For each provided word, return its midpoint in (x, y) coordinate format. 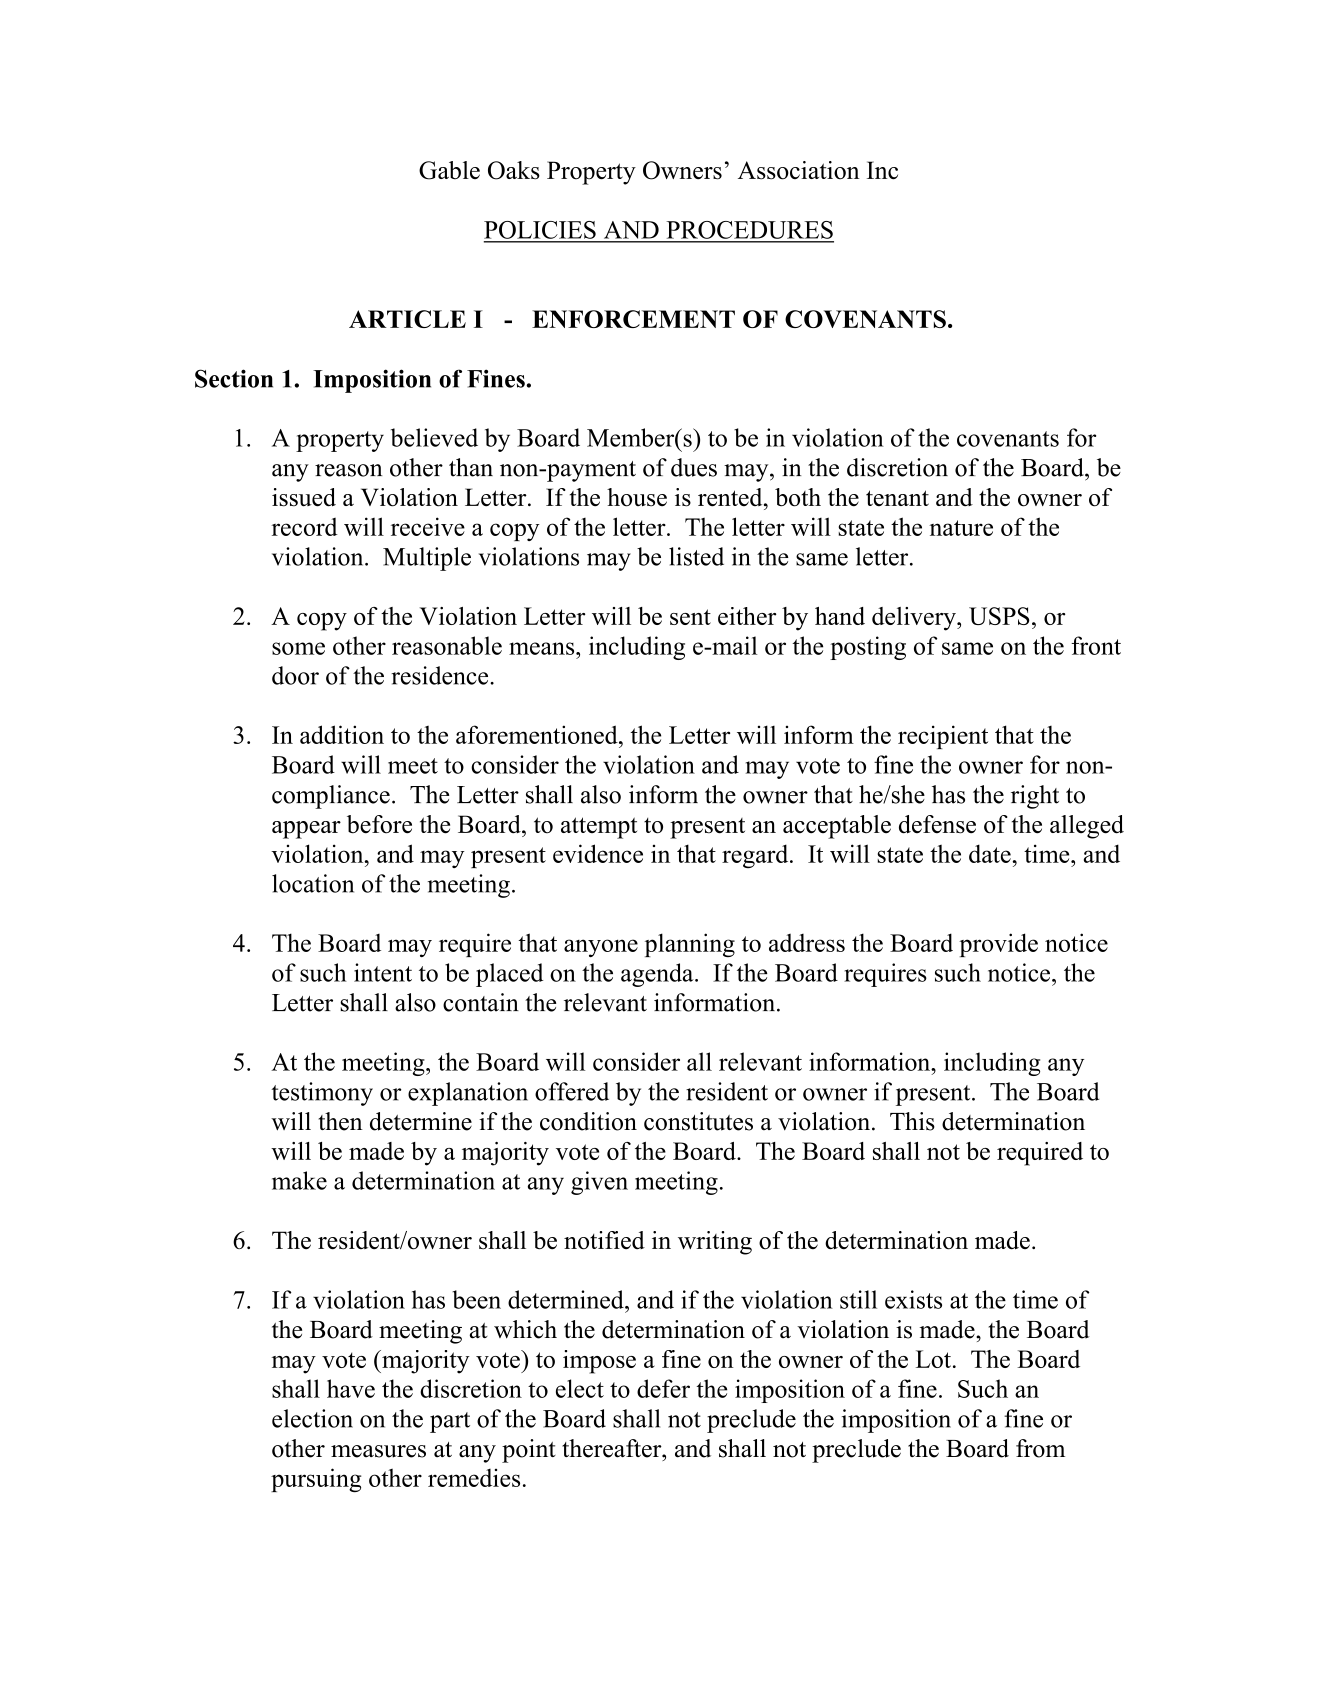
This (912, 1121)
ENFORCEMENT (633, 319)
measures (378, 1451)
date (990, 853)
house (637, 497)
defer (663, 1388)
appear (306, 830)
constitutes (698, 1121)
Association (799, 170)
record (304, 527)
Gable (449, 170)
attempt (599, 828)
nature (961, 528)
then (340, 1121)
